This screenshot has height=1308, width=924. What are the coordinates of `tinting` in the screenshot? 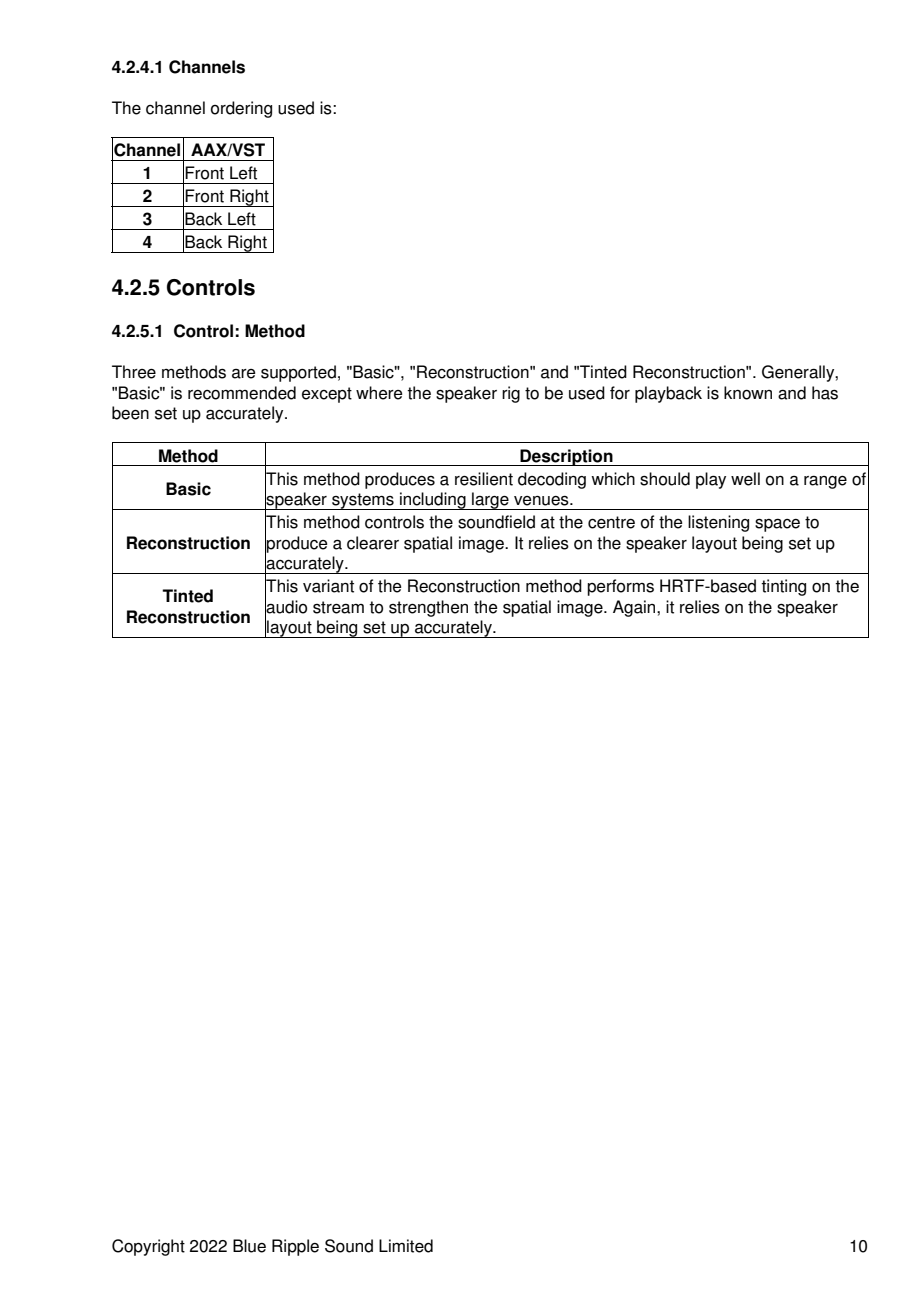 It's located at (783, 587).
